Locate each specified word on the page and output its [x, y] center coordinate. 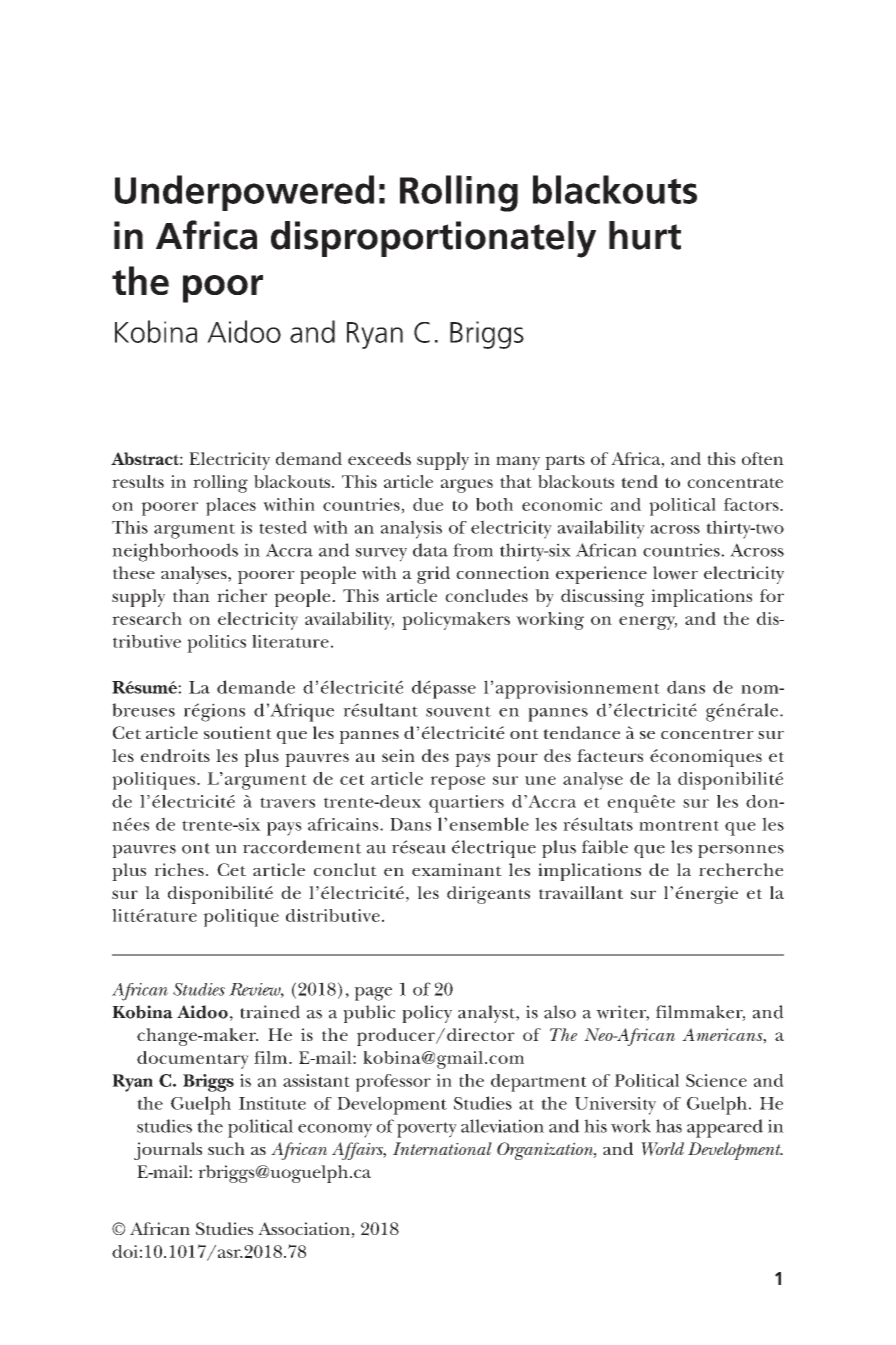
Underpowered [244, 193]
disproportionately [433, 239]
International [442, 1148]
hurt [645, 235]
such [226, 1148]
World [662, 1149]
